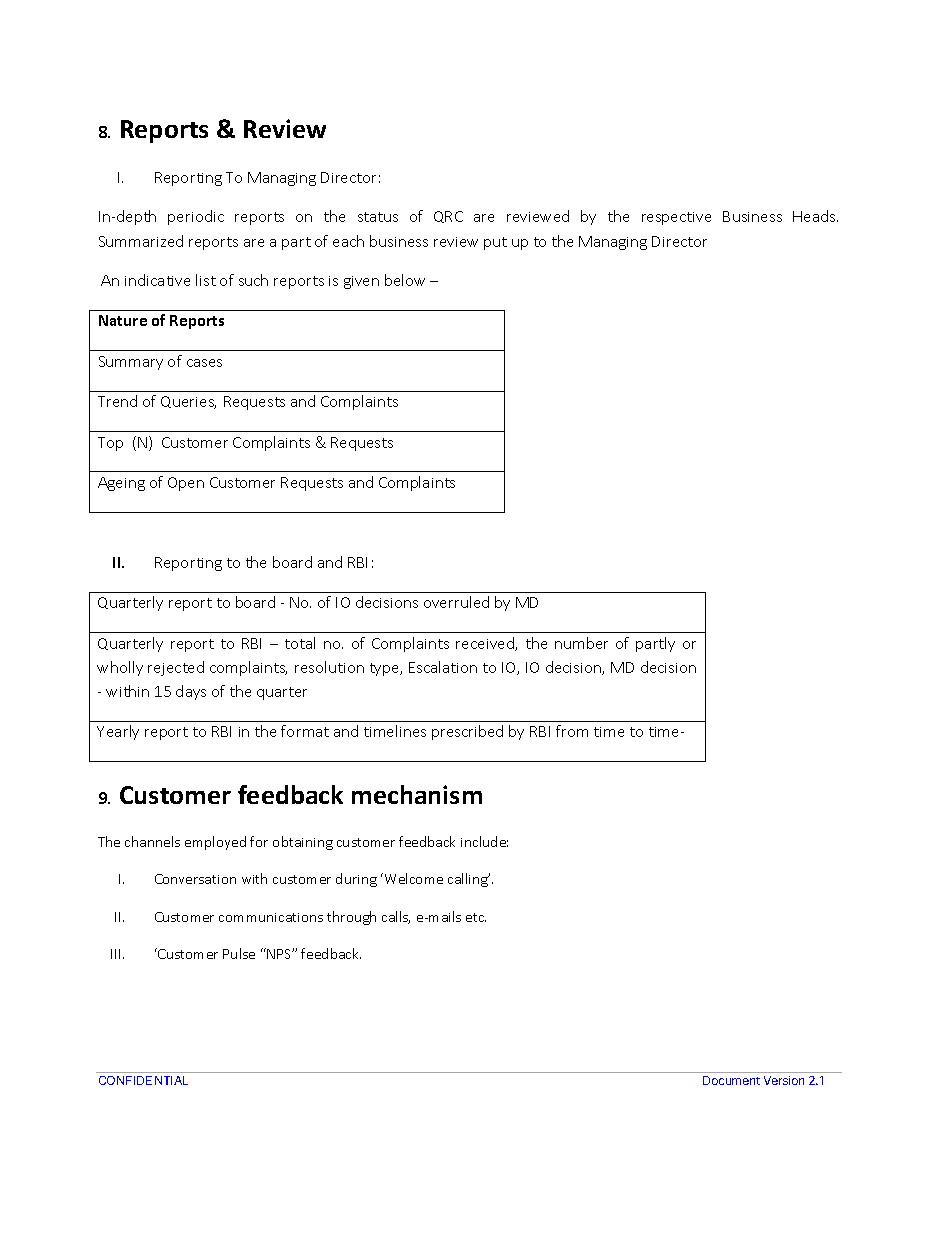 The image size is (952, 1233). I want to click on from, so click(572, 731).
